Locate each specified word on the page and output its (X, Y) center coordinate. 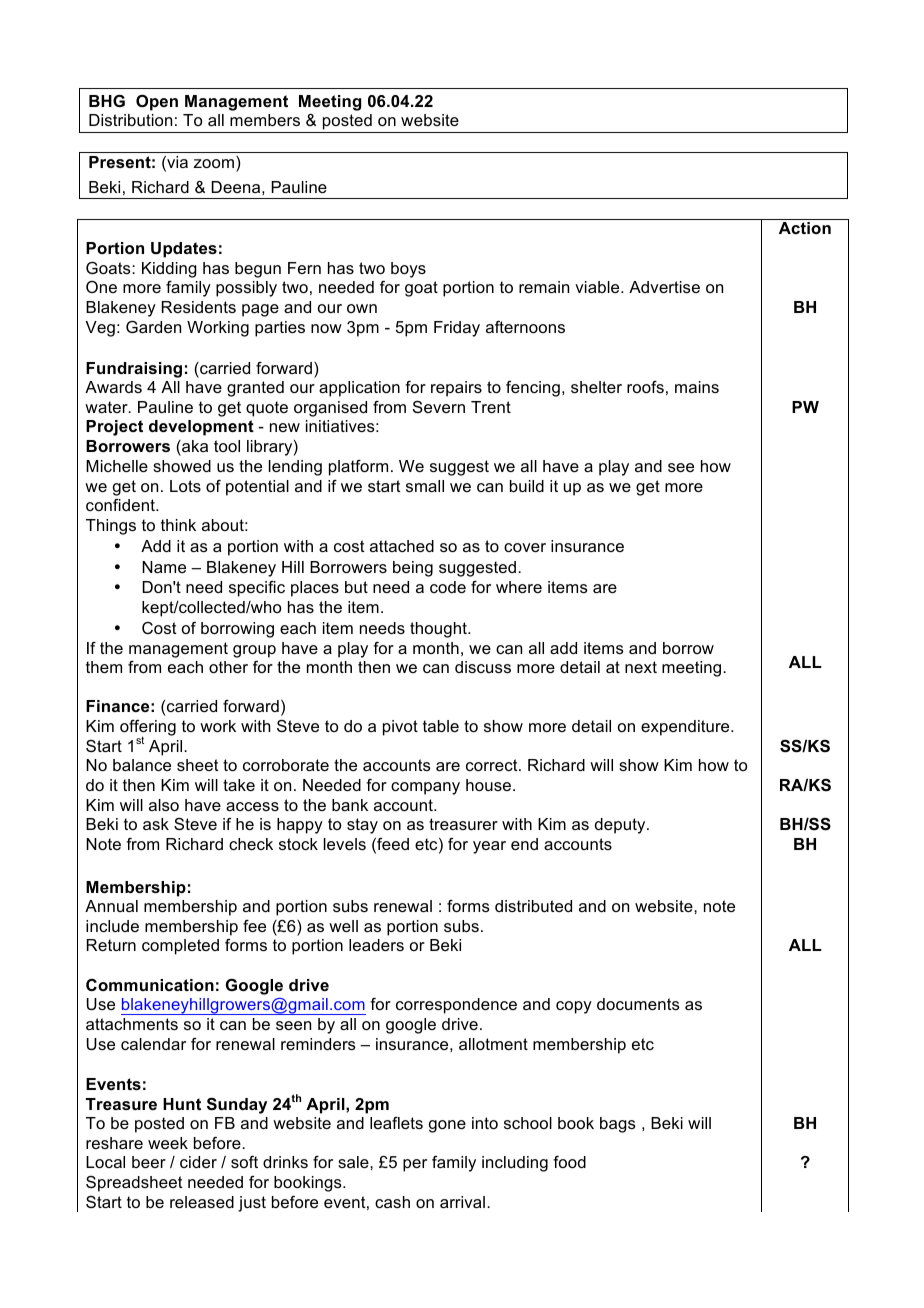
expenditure (686, 728)
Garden (153, 326)
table (441, 726)
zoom (214, 163)
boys (408, 270)
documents (638, 1004)
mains (697, 387)
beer (149, 1162)
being (413, 569)
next (641, 667)
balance (142, 765)
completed (180, 947)
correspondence (456, 1006)
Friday (457, 329)
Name (164, 567)
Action (805, 228)
